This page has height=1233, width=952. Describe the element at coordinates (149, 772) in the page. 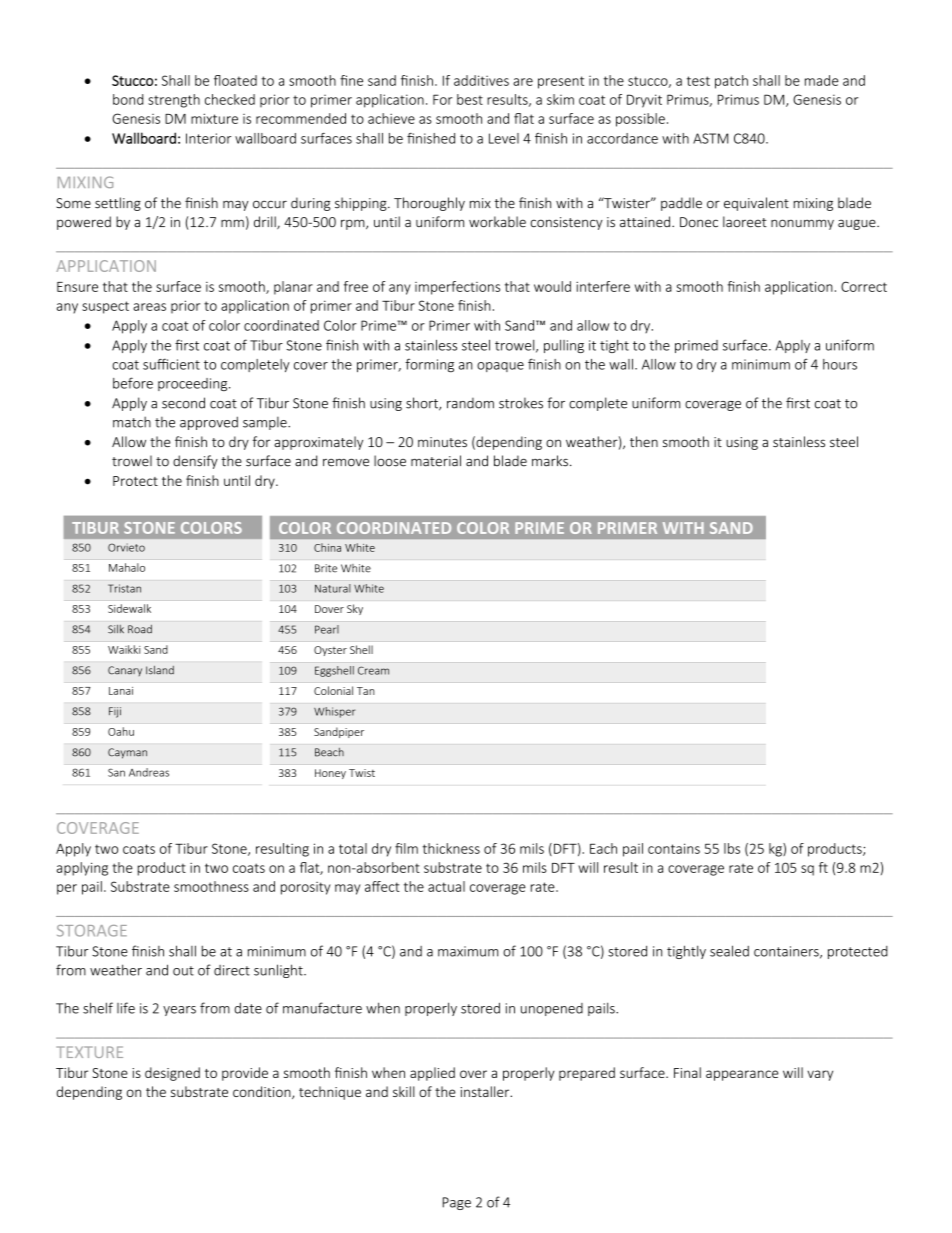

I see `Andreas` at that location.
